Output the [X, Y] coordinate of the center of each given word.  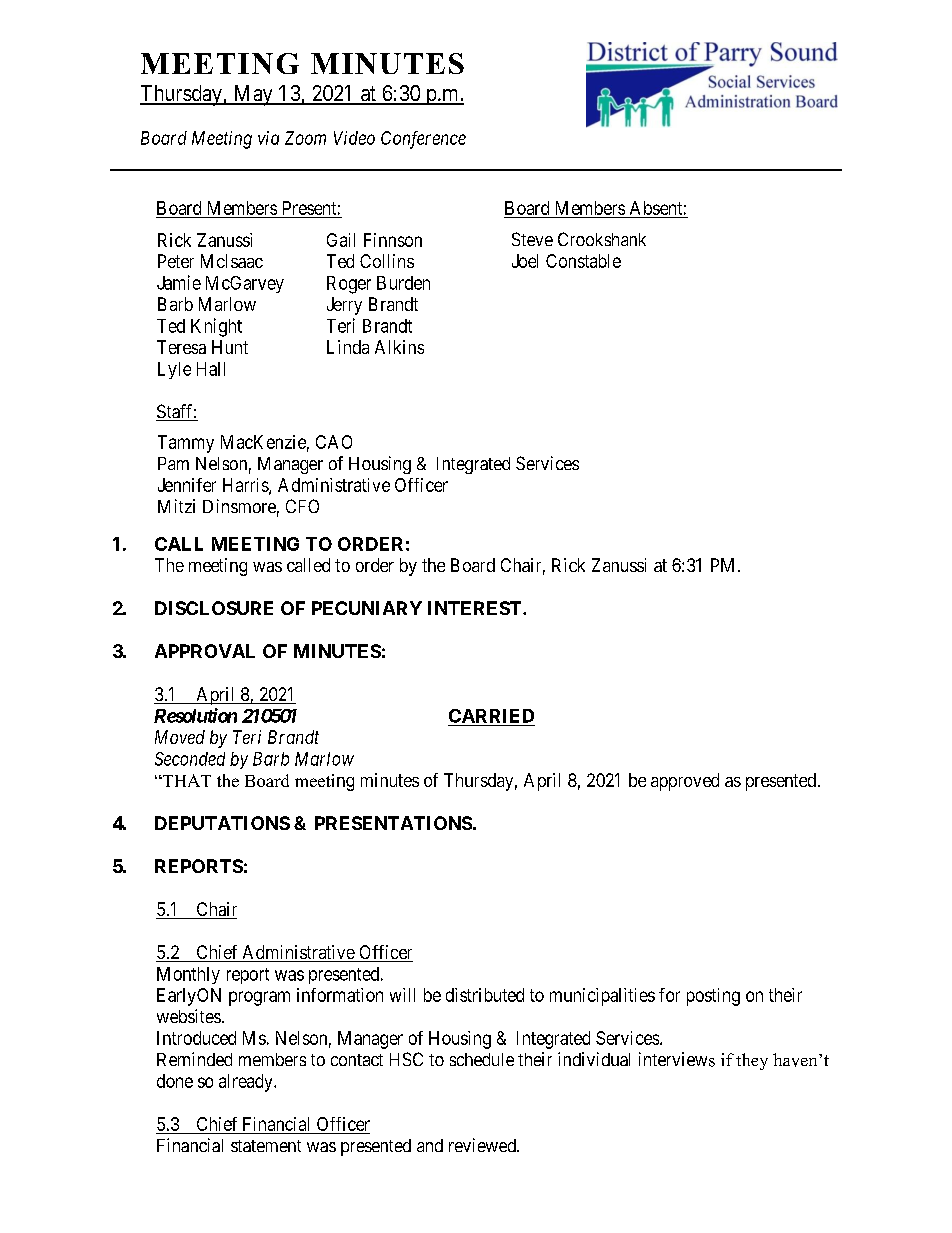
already [247, 1083]
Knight [216, 327]
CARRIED [491, 716]
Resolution [195, 715]
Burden [403, 283]
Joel [525, 261]
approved [685, 782]
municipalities [602, 997]
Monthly [188, 975]
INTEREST [476, 608]
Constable [583, 261]
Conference [423, 140]
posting [713, 997]
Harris [246, 486]
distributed [485, 995]
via [268, 138]
